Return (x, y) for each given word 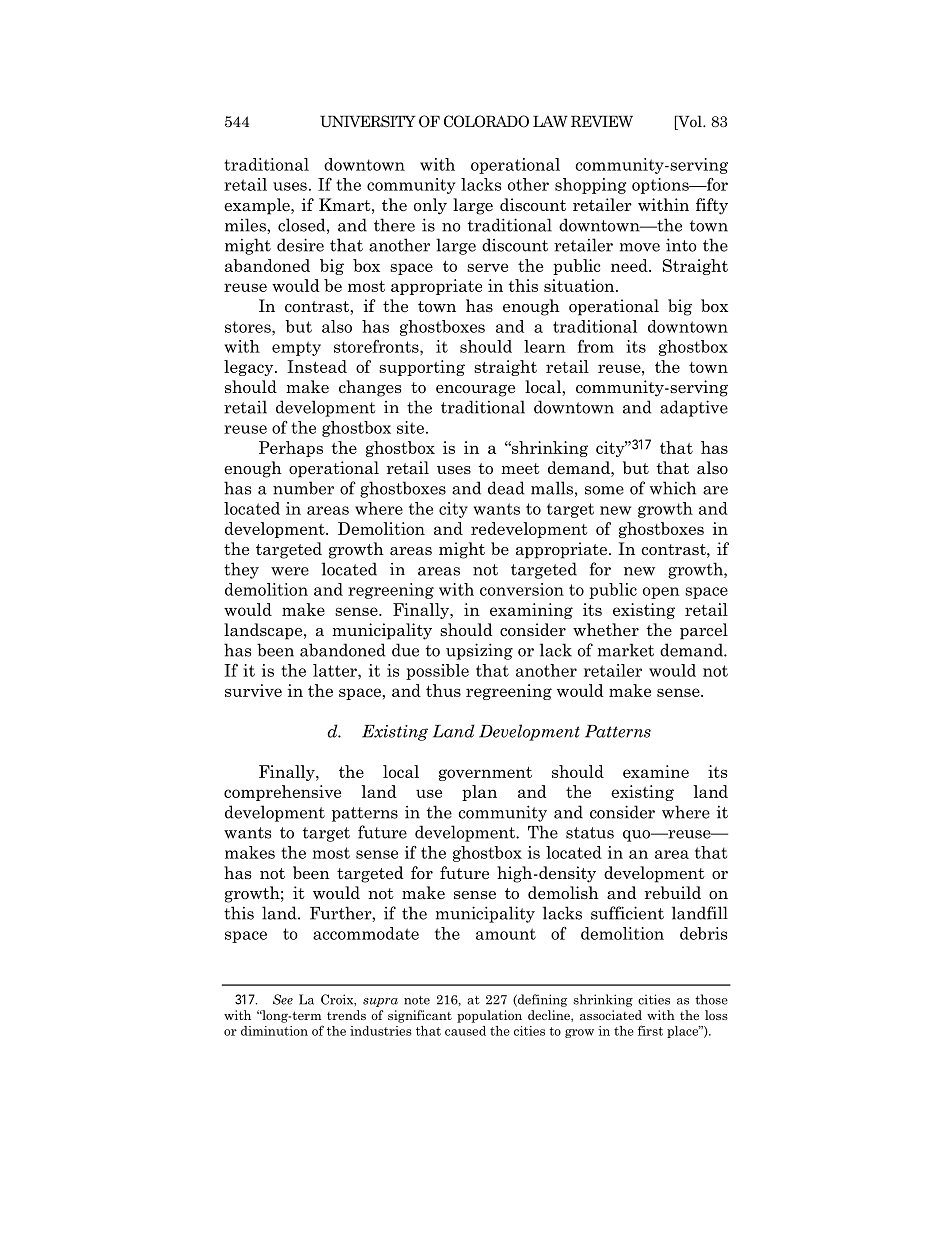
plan (479, 793)
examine (656, 771)
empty (296, 348)
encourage (475, 391)
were (290, 571)
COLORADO (486, 121)
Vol (690, 122)
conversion (522, 589)
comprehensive (282, 793)
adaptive (694, 408)
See (283, 999)
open (661, 593)
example (258, 206)
